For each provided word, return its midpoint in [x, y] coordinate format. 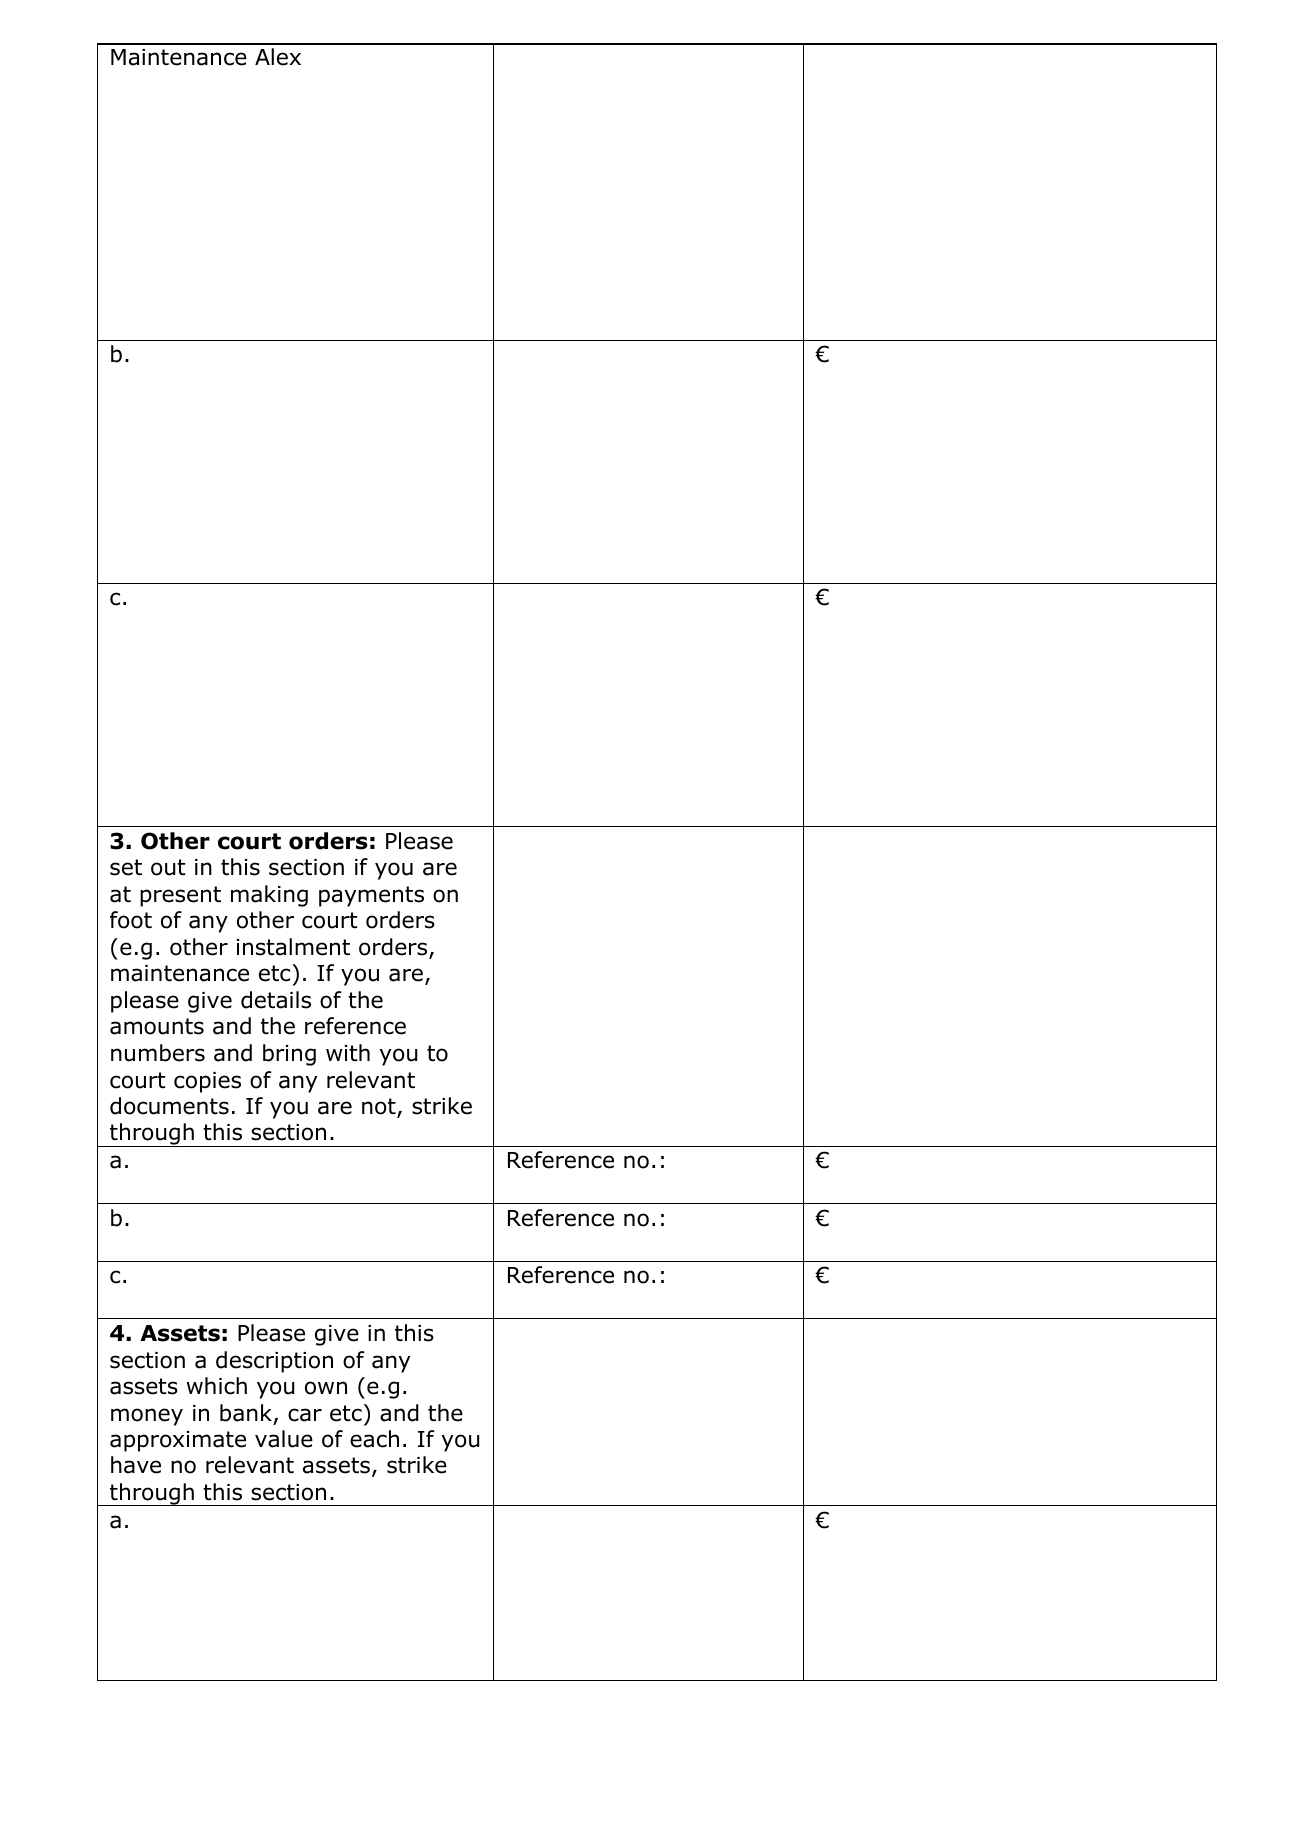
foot [131, 920]
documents [169, 1106]
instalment [293, 947]
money [147, 1417]
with [348, 1052]
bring [289, 1055]
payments [371, 896]
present [180, 896]
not [380, 1107]
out [168, 867]
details [276, 1000]
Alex [278, 57]
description [274, 1362]
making [269, 896]
